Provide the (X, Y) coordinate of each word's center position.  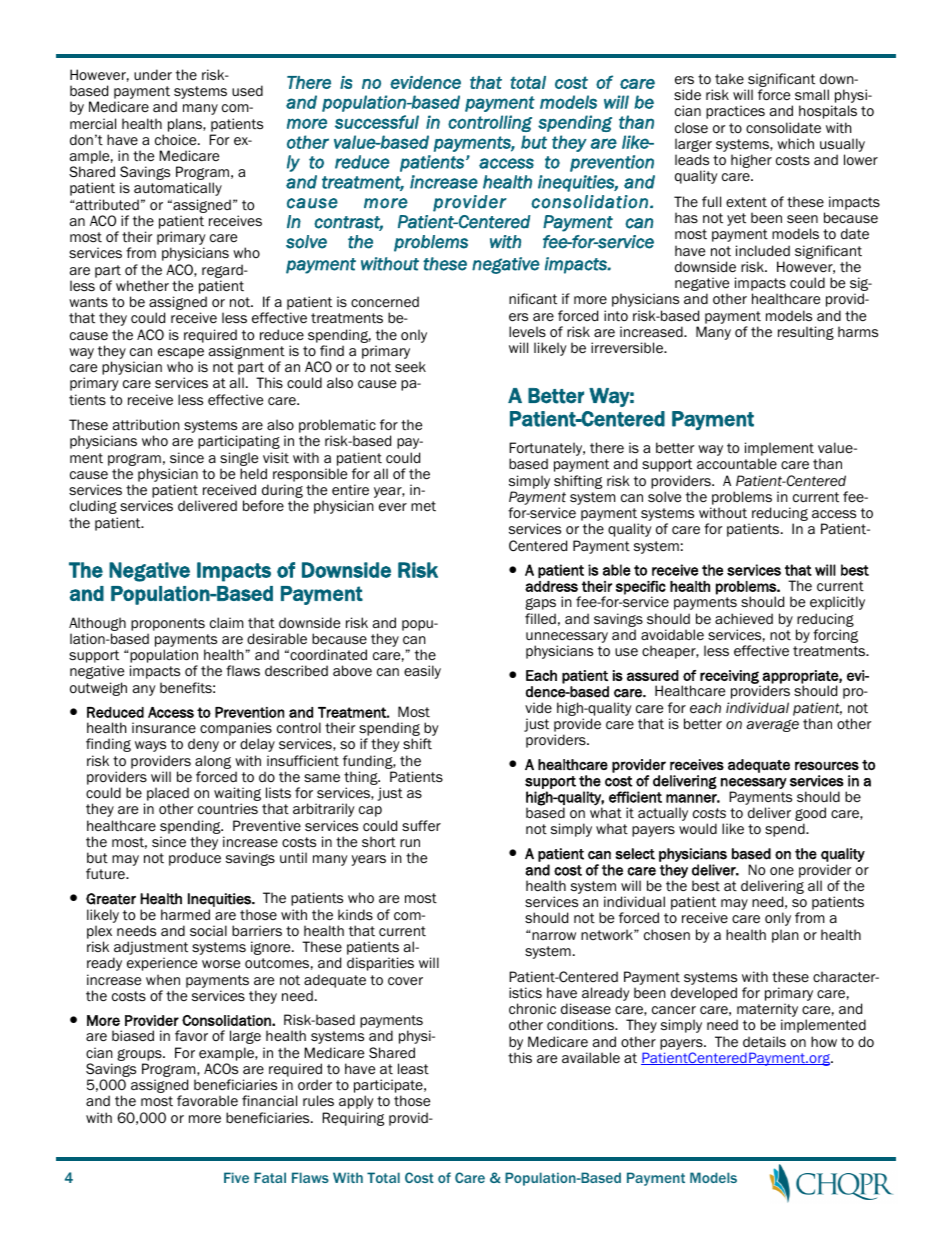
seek (410, 366)
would (698, 828)
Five (236, 1177)
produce (195, 859)
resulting (806, 333)
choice (177, 140)
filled (540, 619)
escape (181, 355)
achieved (744, 619)
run (410, 843)
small (812, 94)
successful (377, 122)
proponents (168, 624)
